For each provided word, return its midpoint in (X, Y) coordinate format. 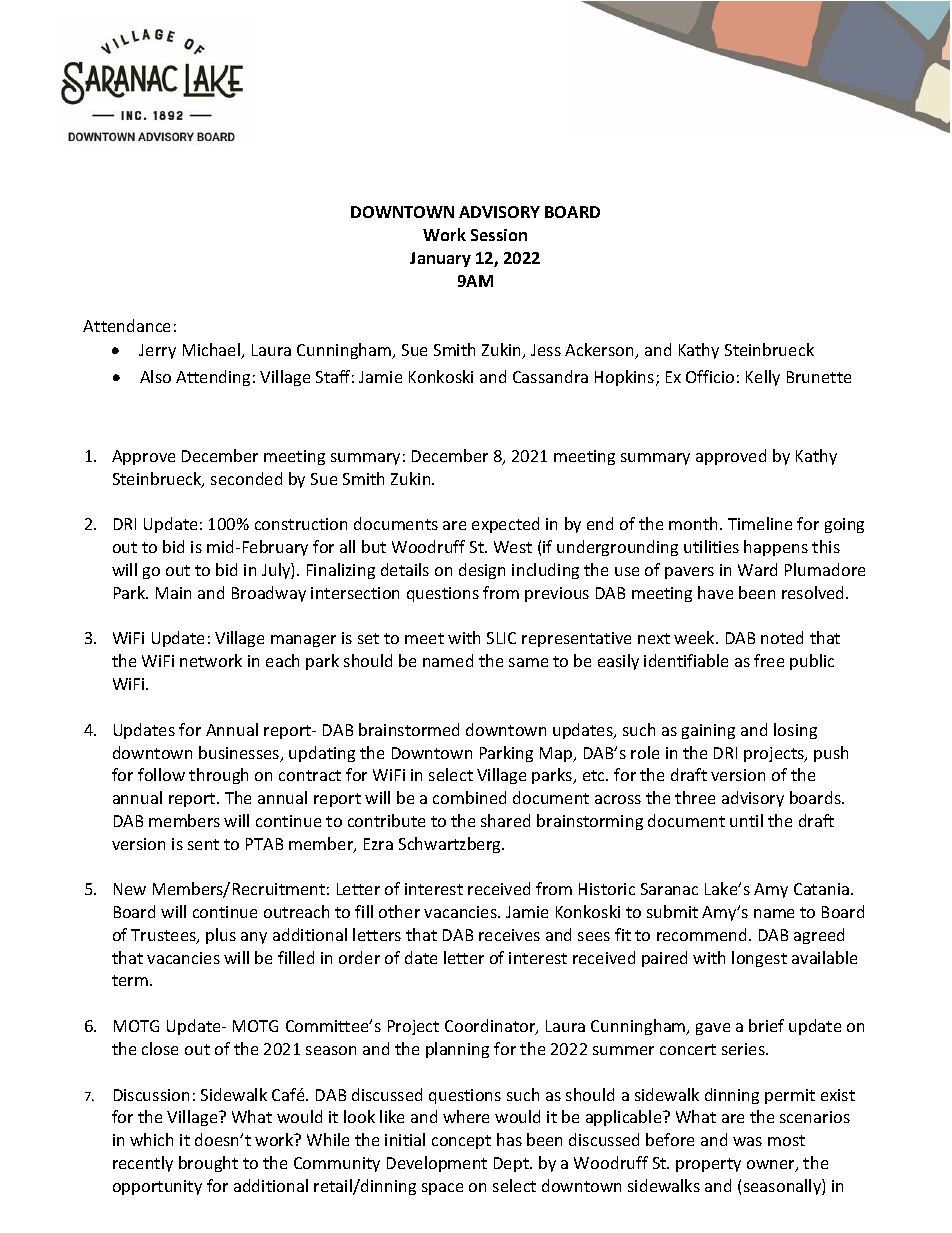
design (482, 571)
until (746, 820)
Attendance (126, 325)
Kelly (763, 378)
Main (173, 593)
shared (505, 820)
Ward (757, 569)
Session (499, 235)
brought (208, 1164)
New (130, 889)
